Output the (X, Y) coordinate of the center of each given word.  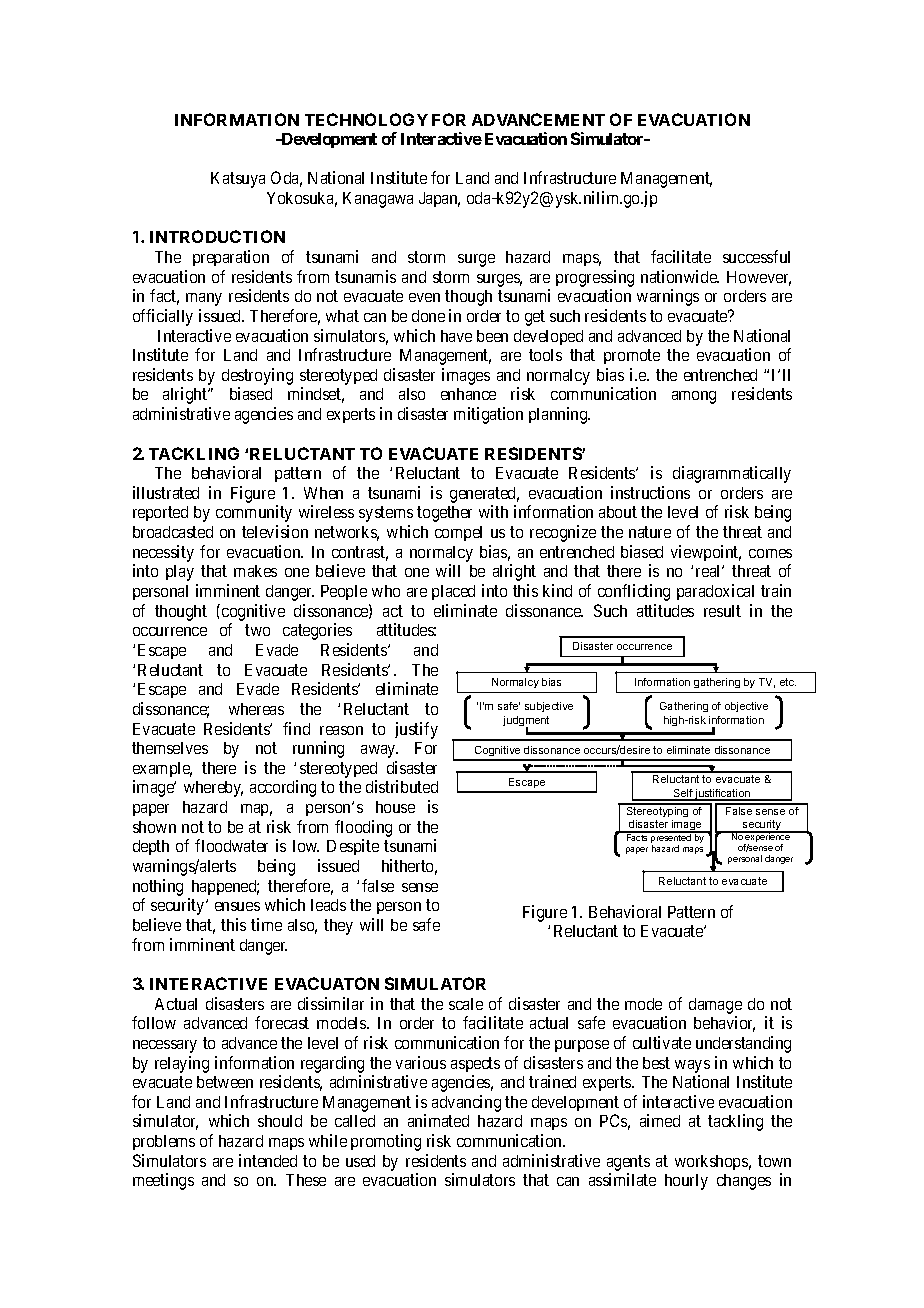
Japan (439, 199)
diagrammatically (732, 474)
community (254, 513)
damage (715, 1006)
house (395, 807)
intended (268, 1160)
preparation (231, 258)
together (444, 514)
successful (756, 256)
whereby (213, 789)
